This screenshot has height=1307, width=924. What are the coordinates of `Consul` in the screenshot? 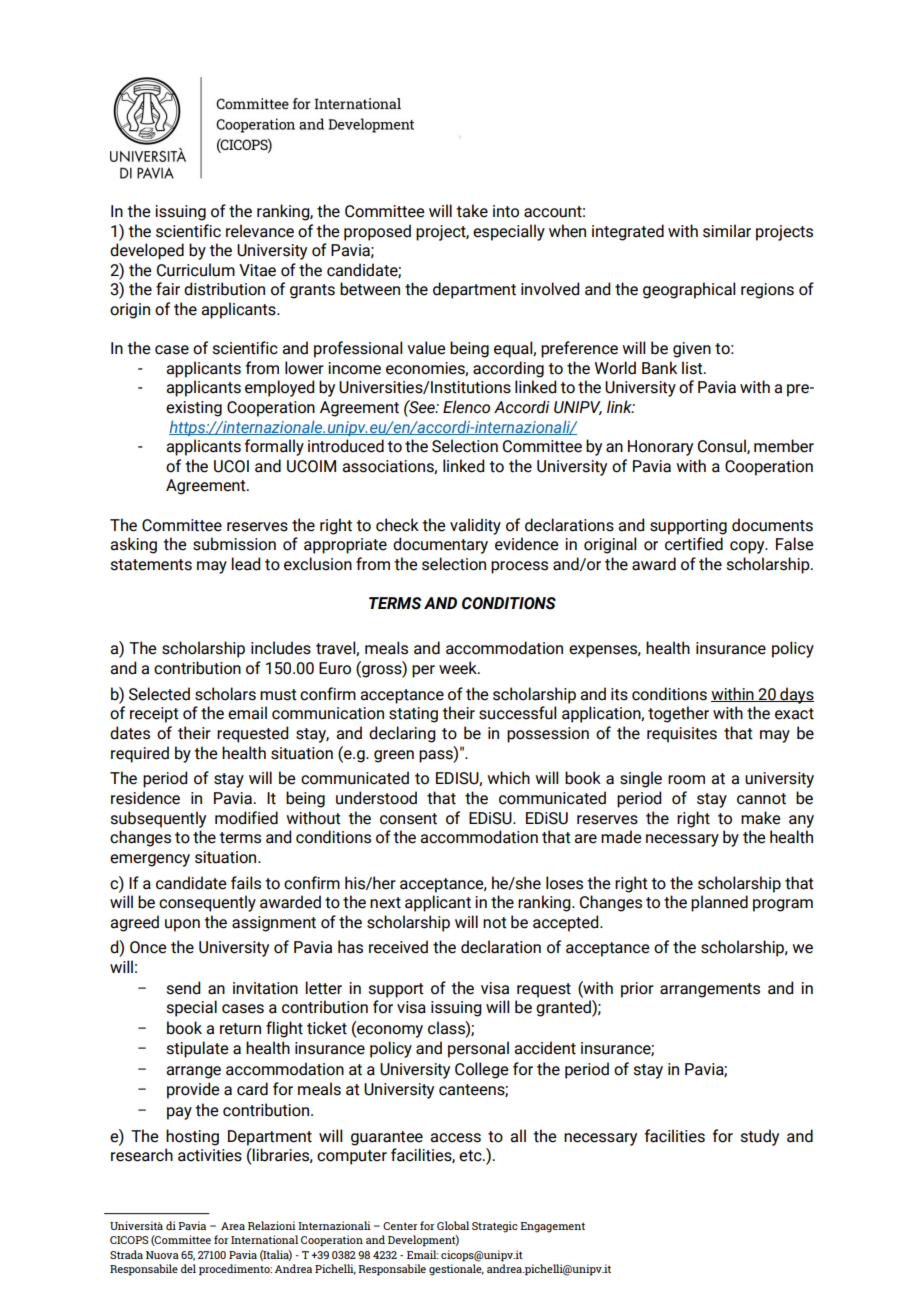 It's located at (723, 446).
